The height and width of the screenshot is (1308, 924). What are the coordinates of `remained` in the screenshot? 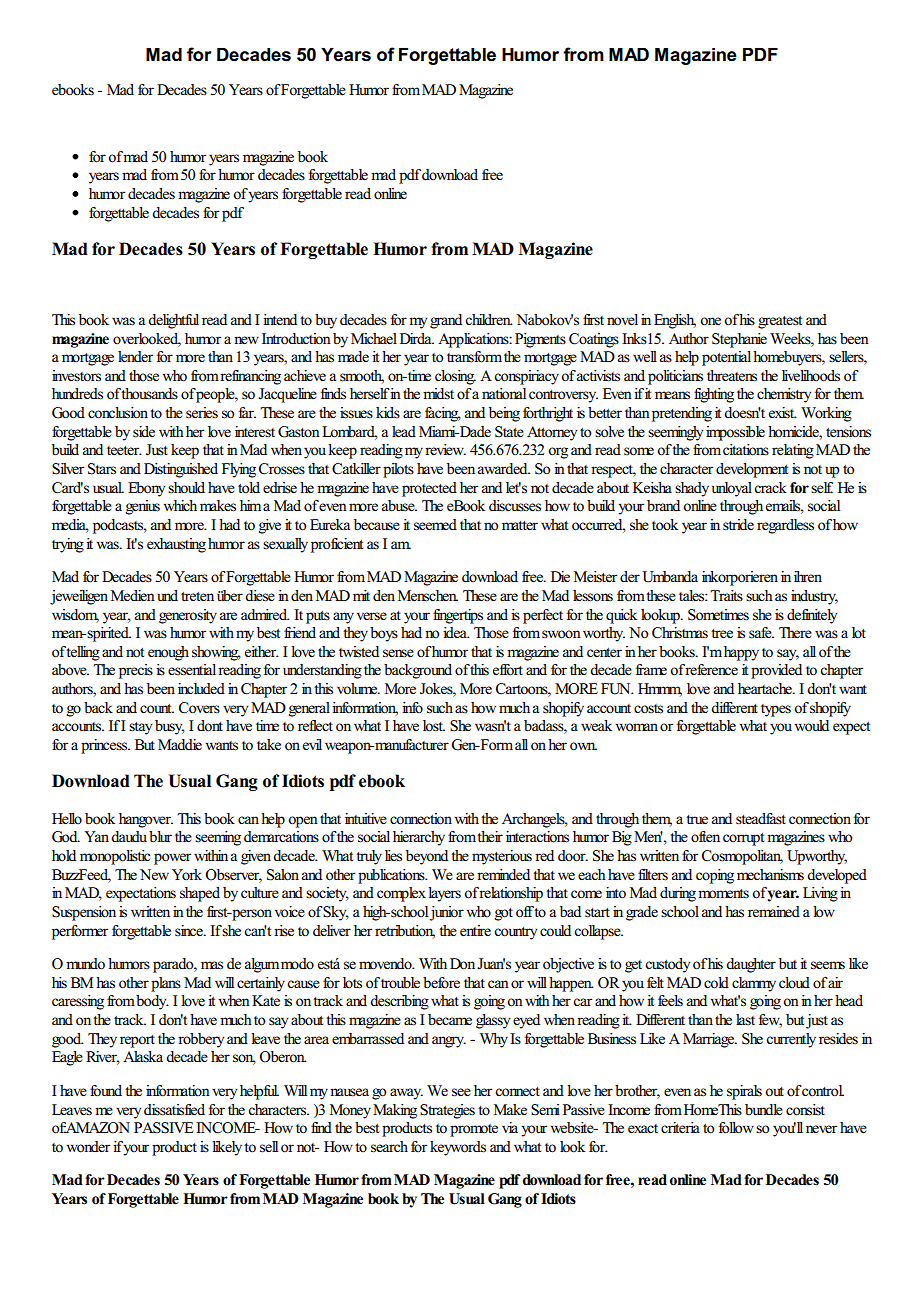 It's located at (774, 912).
